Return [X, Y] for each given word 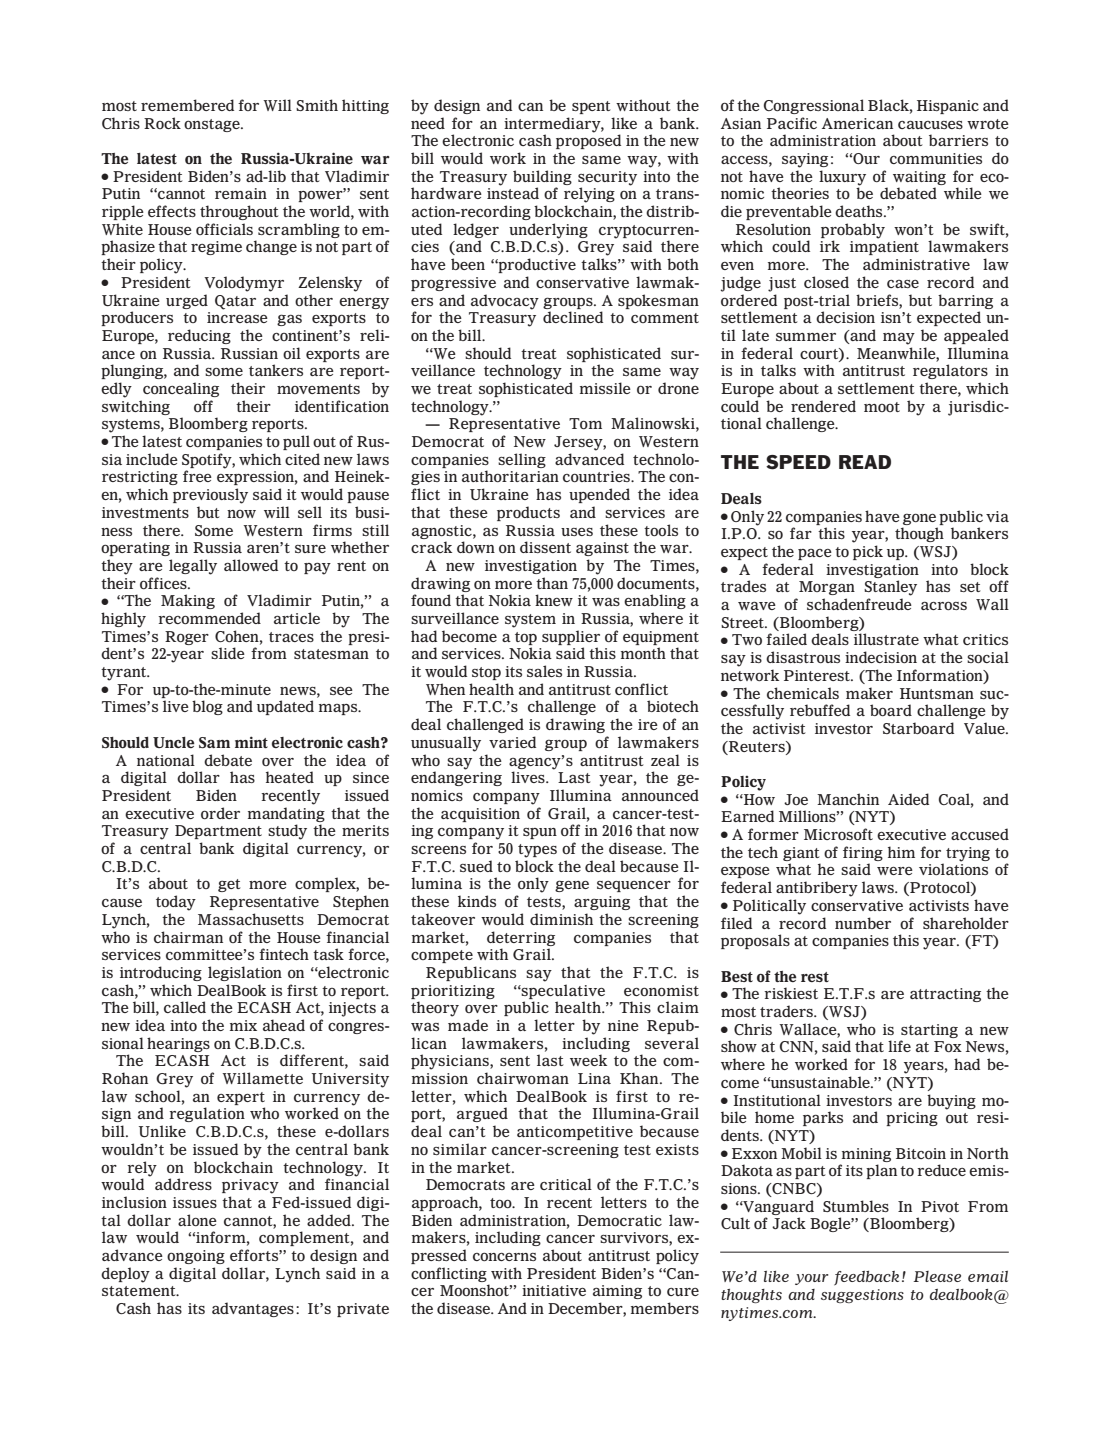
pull [296, 442]
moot [882, 407]
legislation [245, 973]
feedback [866, 1278]
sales [544, 671]
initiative [554, 1290]
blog [207, 707]
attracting [945, 995]
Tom [585, 423]
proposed [588, 140]
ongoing [196, 1257]
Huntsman [937, 693]
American [857, 123]
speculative [562, 991]
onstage [213, 125]
